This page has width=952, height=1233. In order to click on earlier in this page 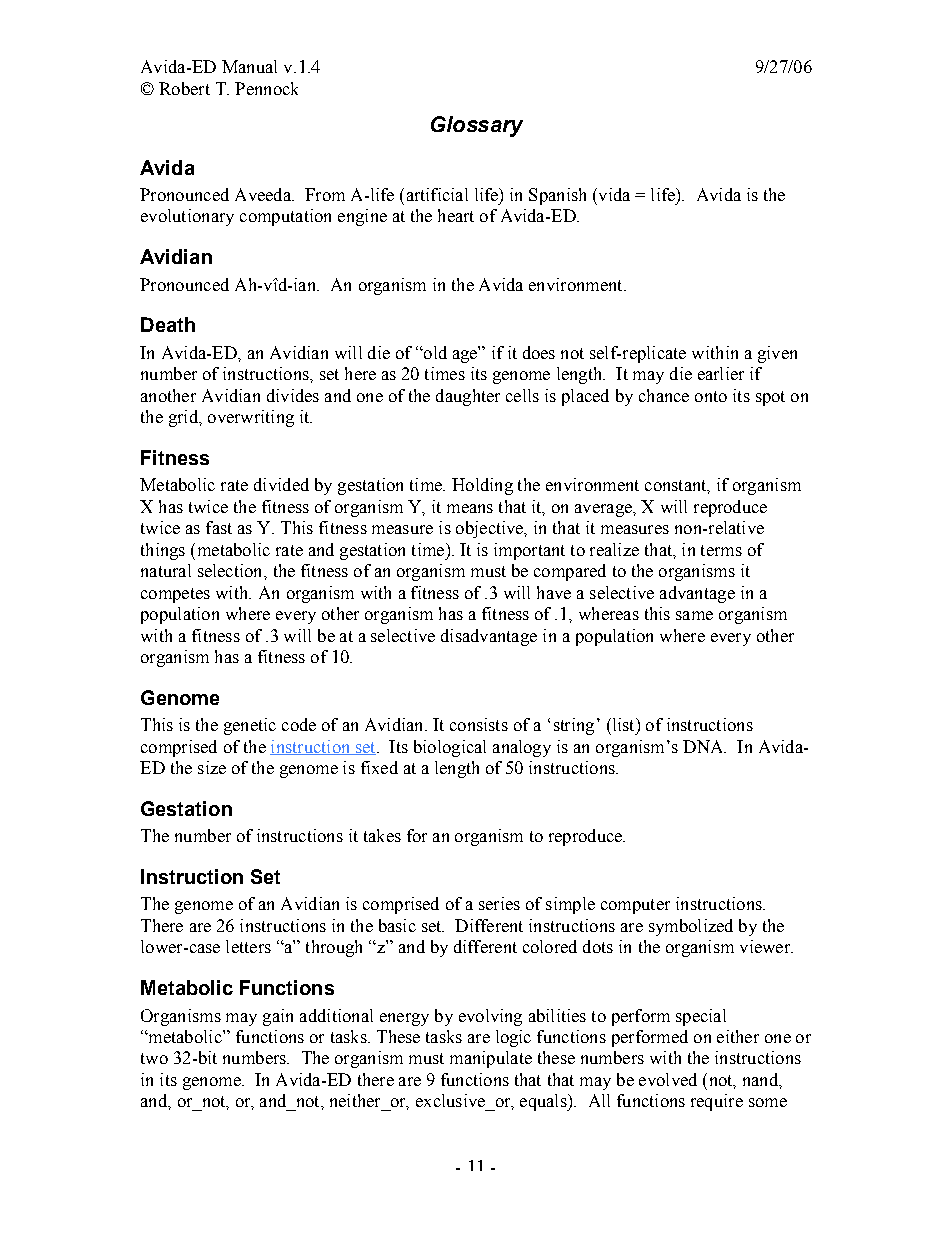, I will do `click(721, 373)`.
